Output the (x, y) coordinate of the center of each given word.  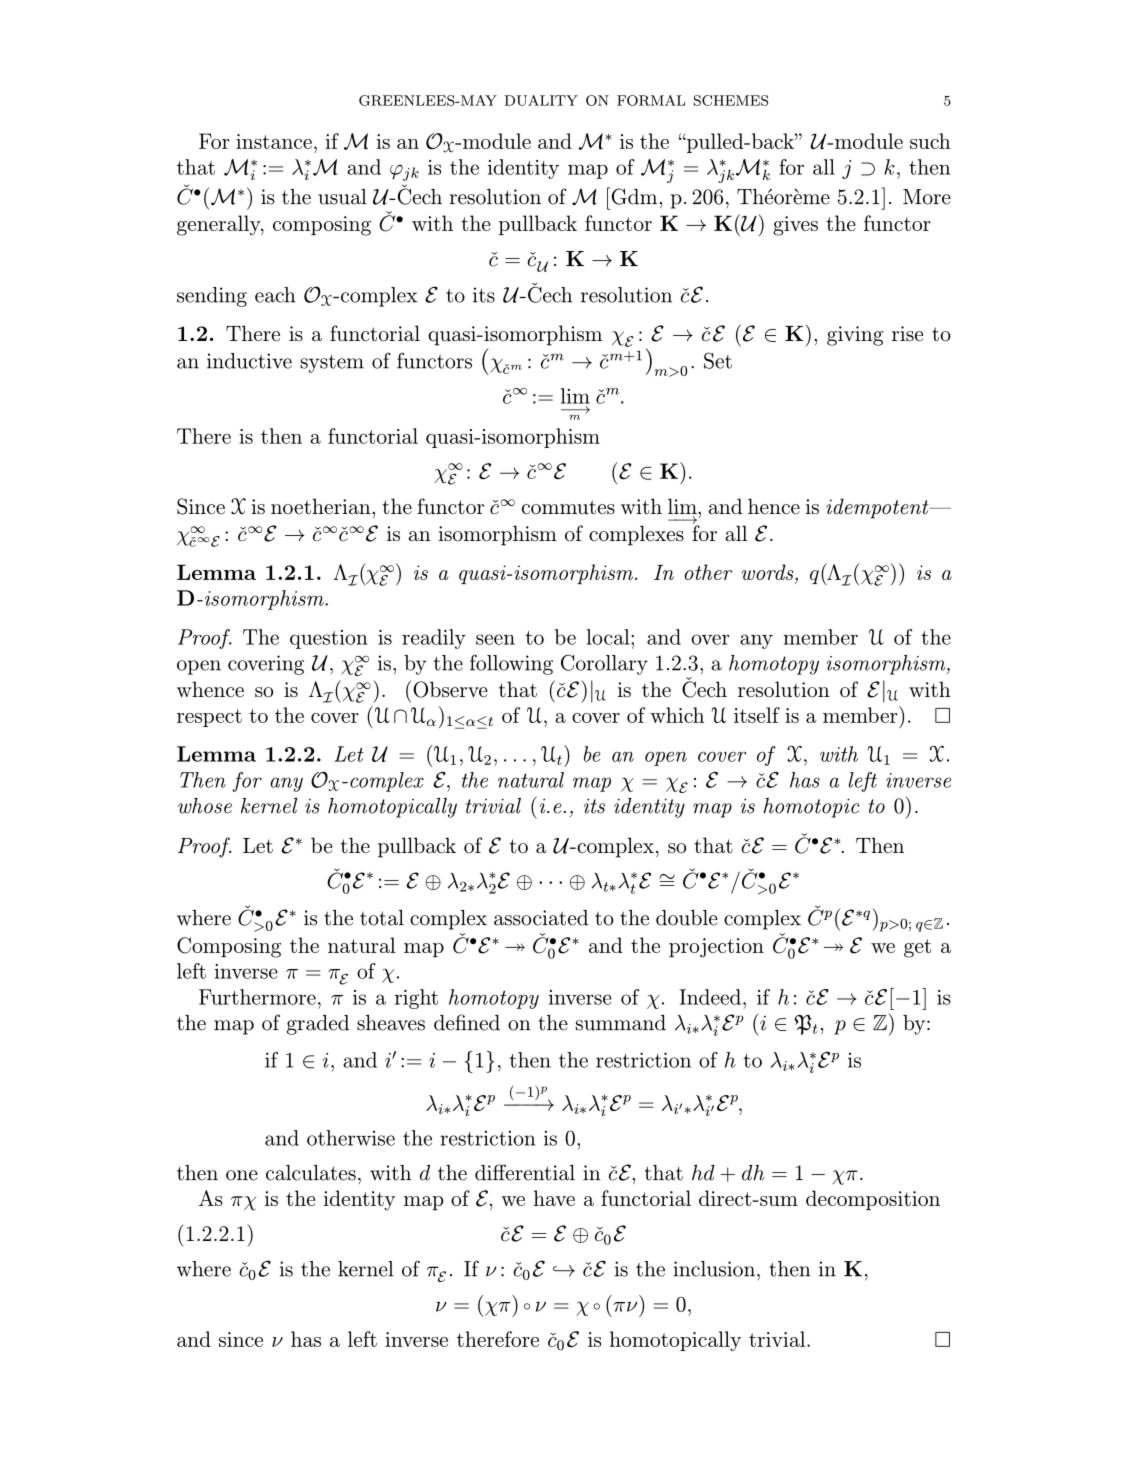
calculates (311, 1173)
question (329, 639)
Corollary (604, 664)
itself (757, 715)
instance (274, 141)
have (554, 1198)
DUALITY (541, 100)
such (930, 141)
